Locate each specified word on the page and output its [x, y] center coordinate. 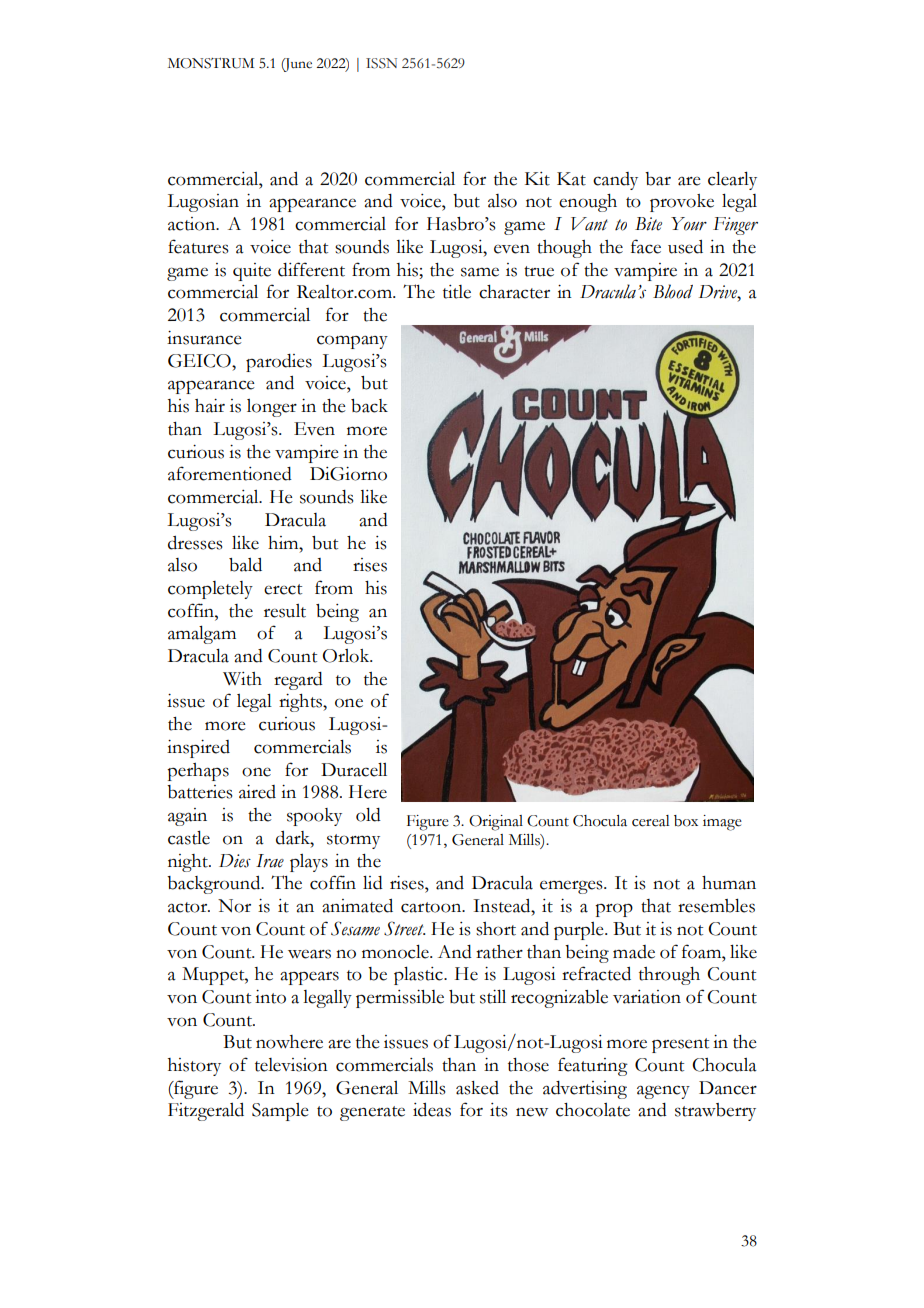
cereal [651, 821]
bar [658, 179]
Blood [673, 291]
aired [257, 792]
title [457, 292]
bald [245, 565]
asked [477, 1088]
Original [496, 823]
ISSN [381, 63]
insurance [204, 338]
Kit [537, 179]
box [686, 821]
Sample [280, 1112]
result [285, 611]
